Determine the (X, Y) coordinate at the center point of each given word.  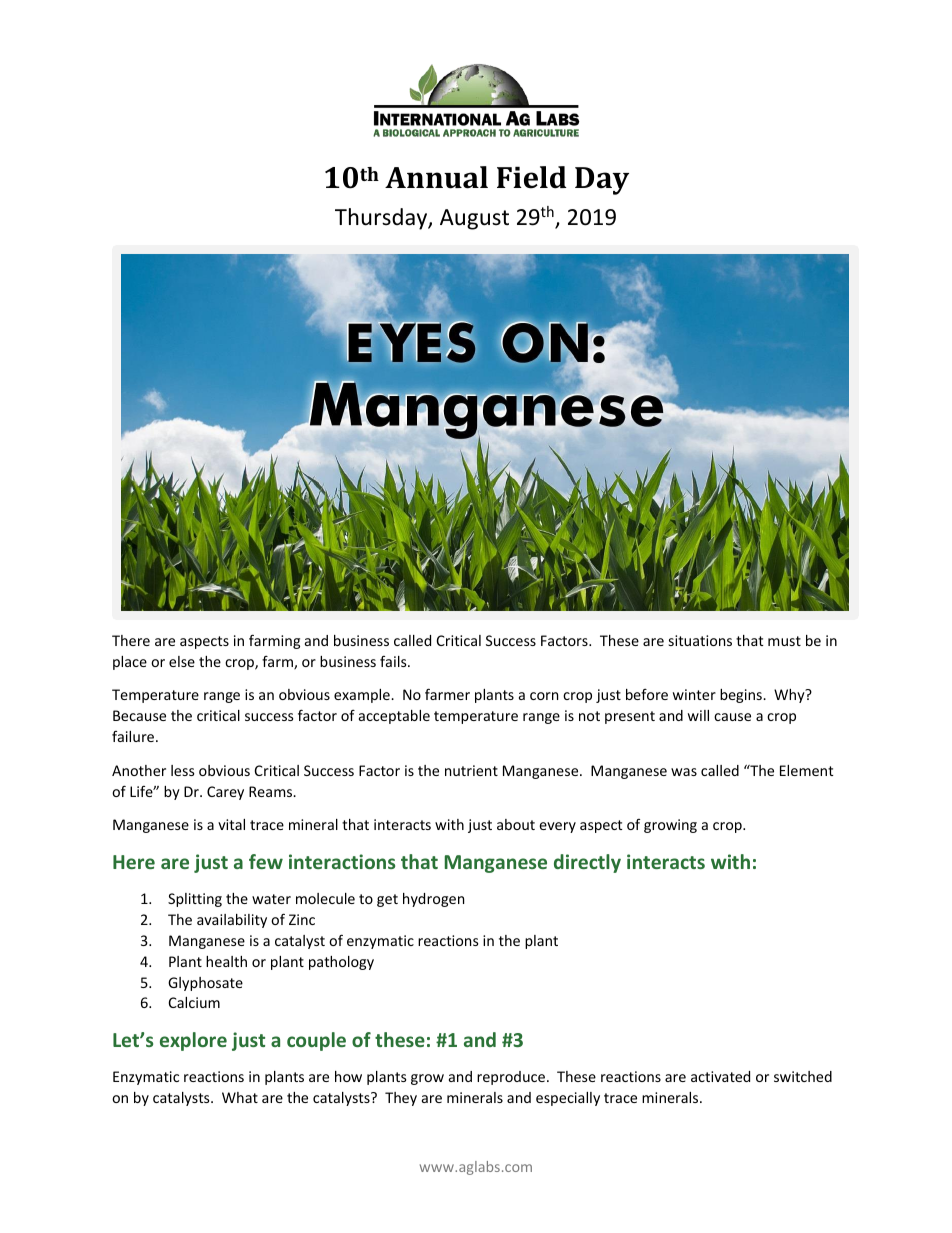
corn (544, 696)
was (684, 772)
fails (394, 661)
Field (531, 177)
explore (193, 1041)
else (182, 661)
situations (700, 640)
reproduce (511, 1078)
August (474, 219)
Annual (436, 177)
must (784, 641)
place (130, 663)
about (516, 824)
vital (231, 824)
